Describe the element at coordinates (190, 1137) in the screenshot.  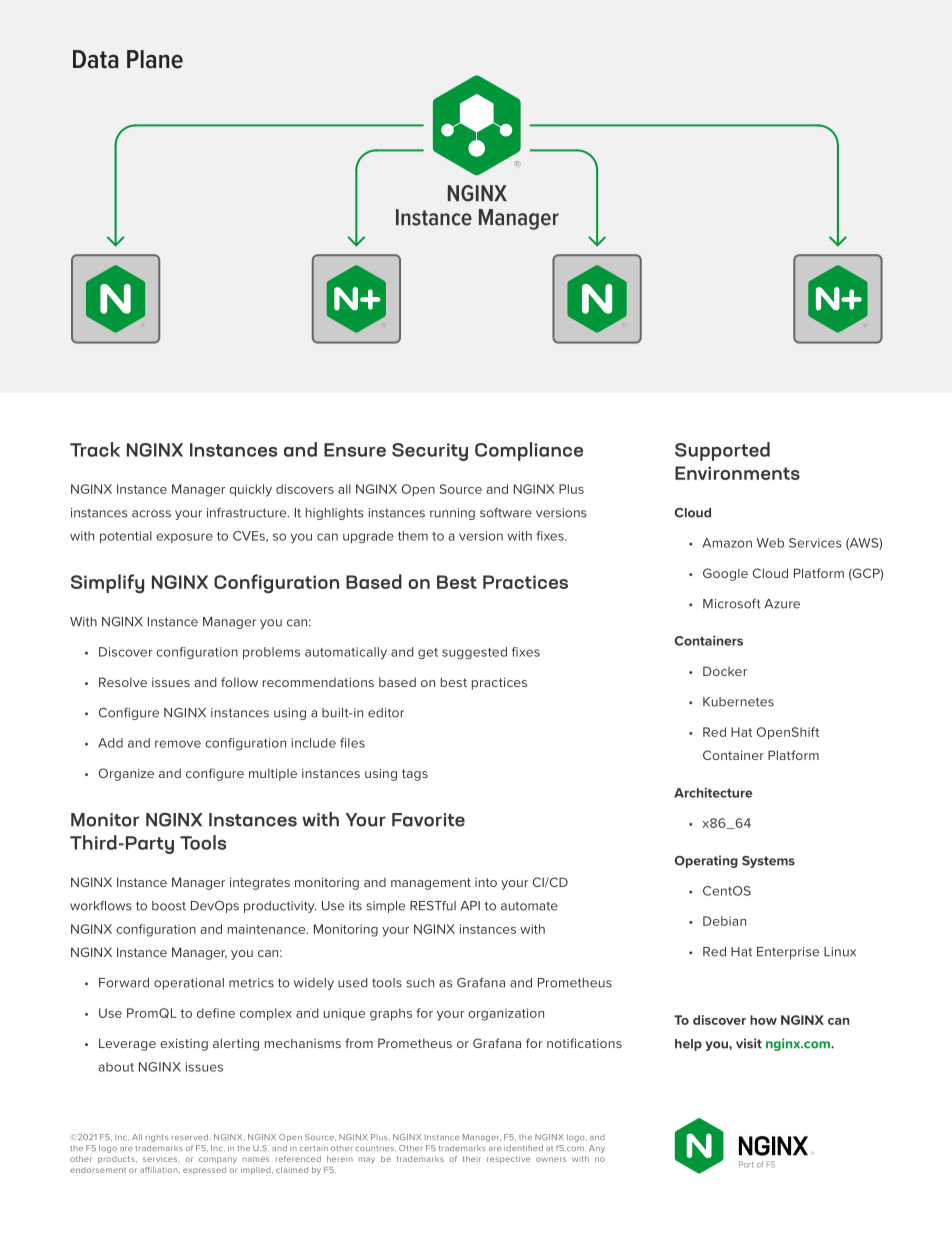
I see `reserved` at that location.
